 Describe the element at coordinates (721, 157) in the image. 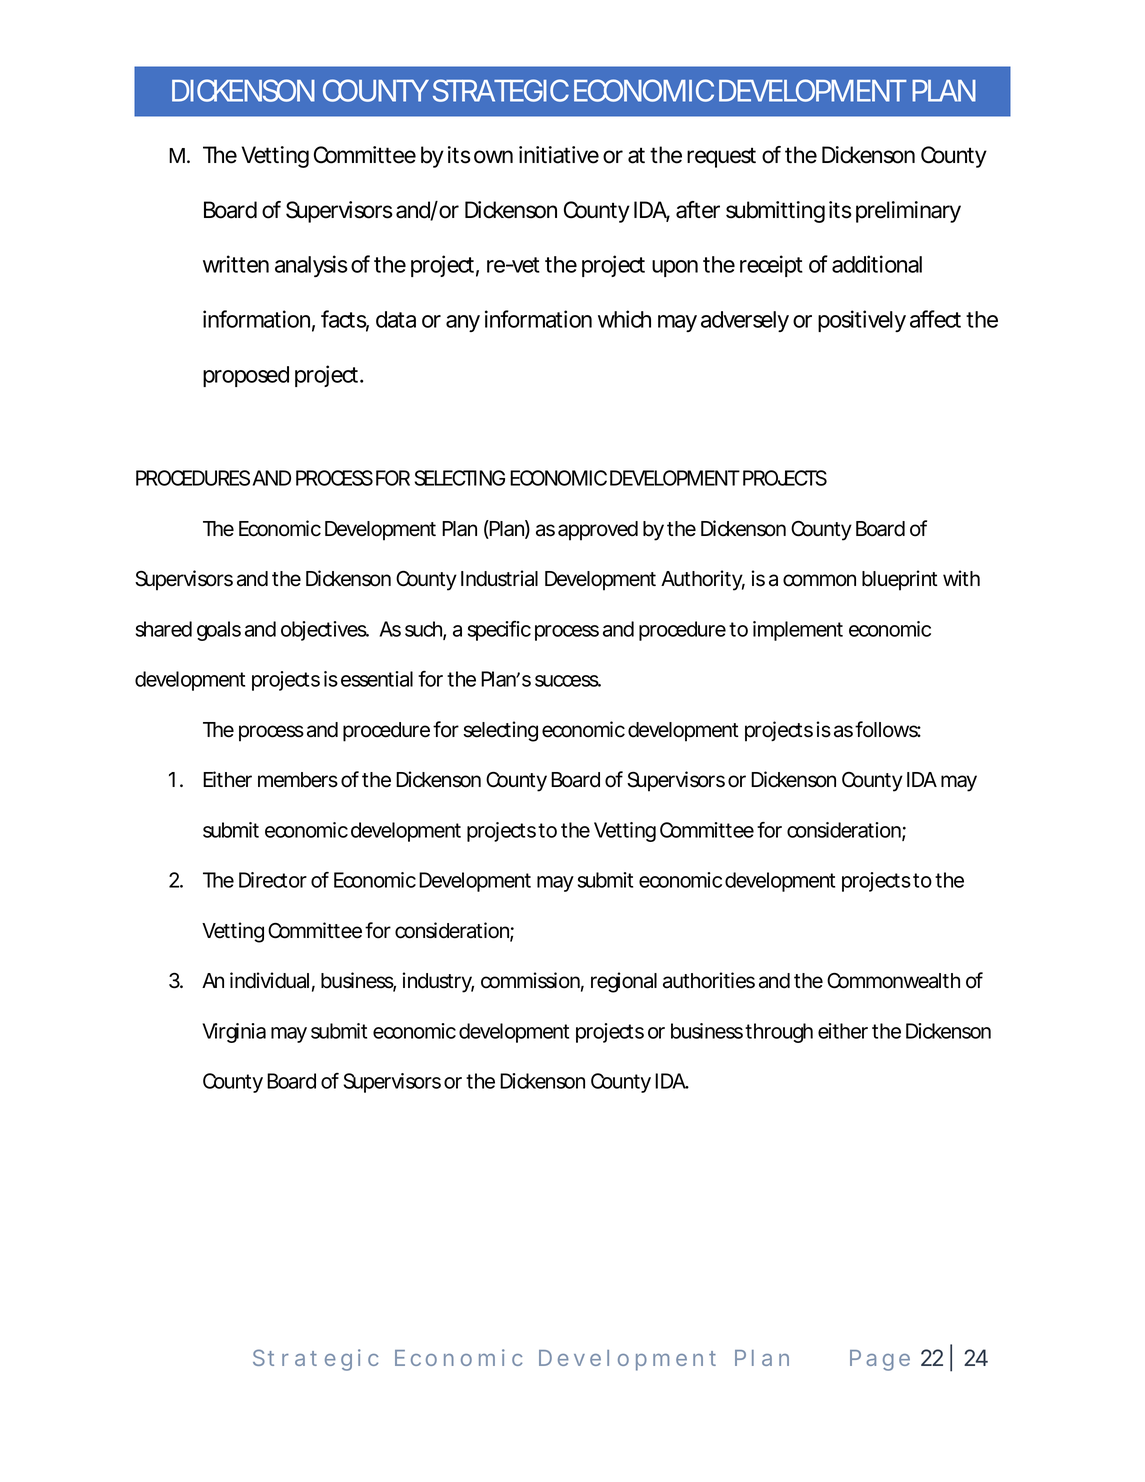

I see `request` at that location.
